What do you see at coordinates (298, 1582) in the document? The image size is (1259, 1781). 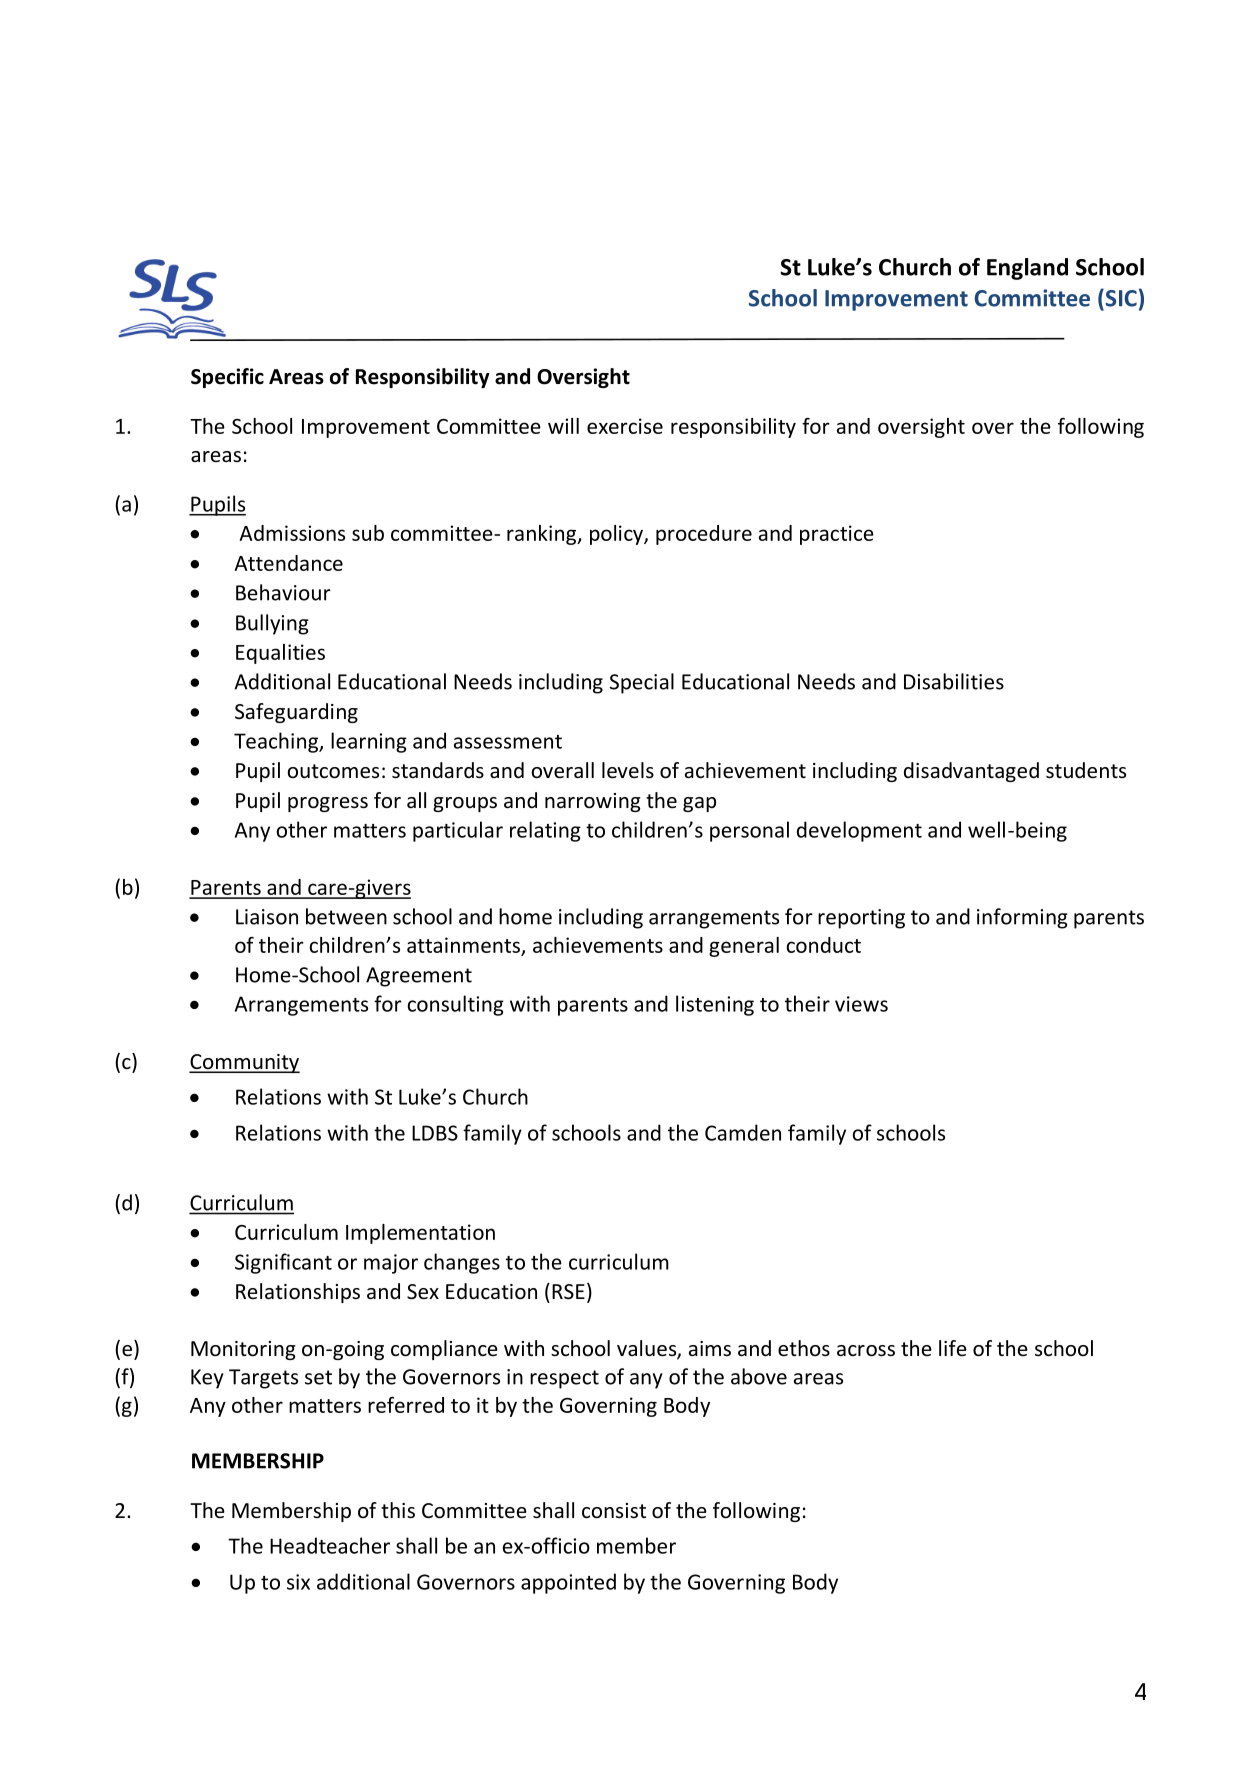 I see `six` at bounding box center [298, 1582].
